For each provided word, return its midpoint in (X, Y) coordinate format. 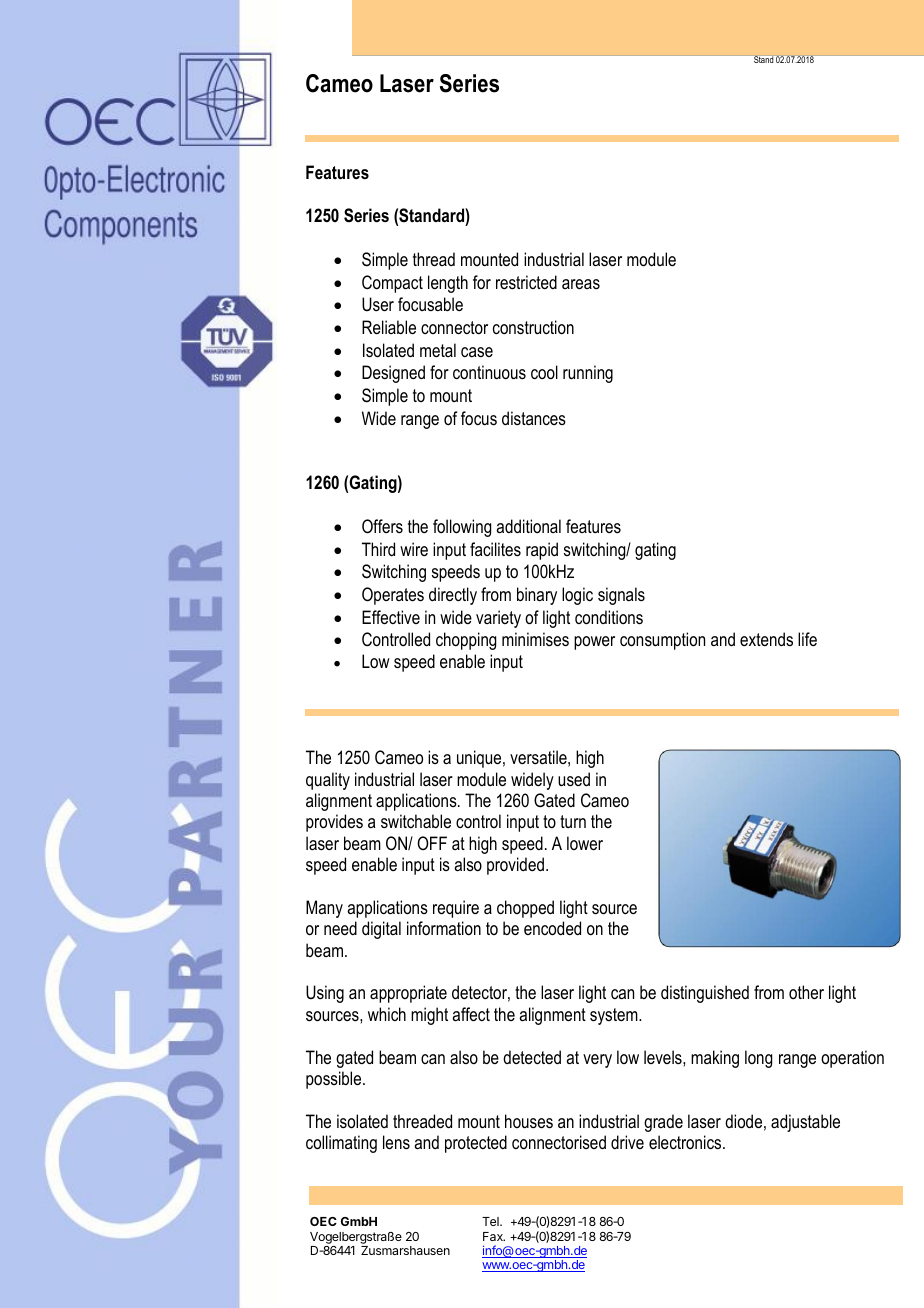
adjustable (805, 1123)
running (588, 374)
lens (396, 1142)
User (378, 304)
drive (627, 1142)
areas (581, 284)
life (807, 639)
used (574, 779)
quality (328, 781)
